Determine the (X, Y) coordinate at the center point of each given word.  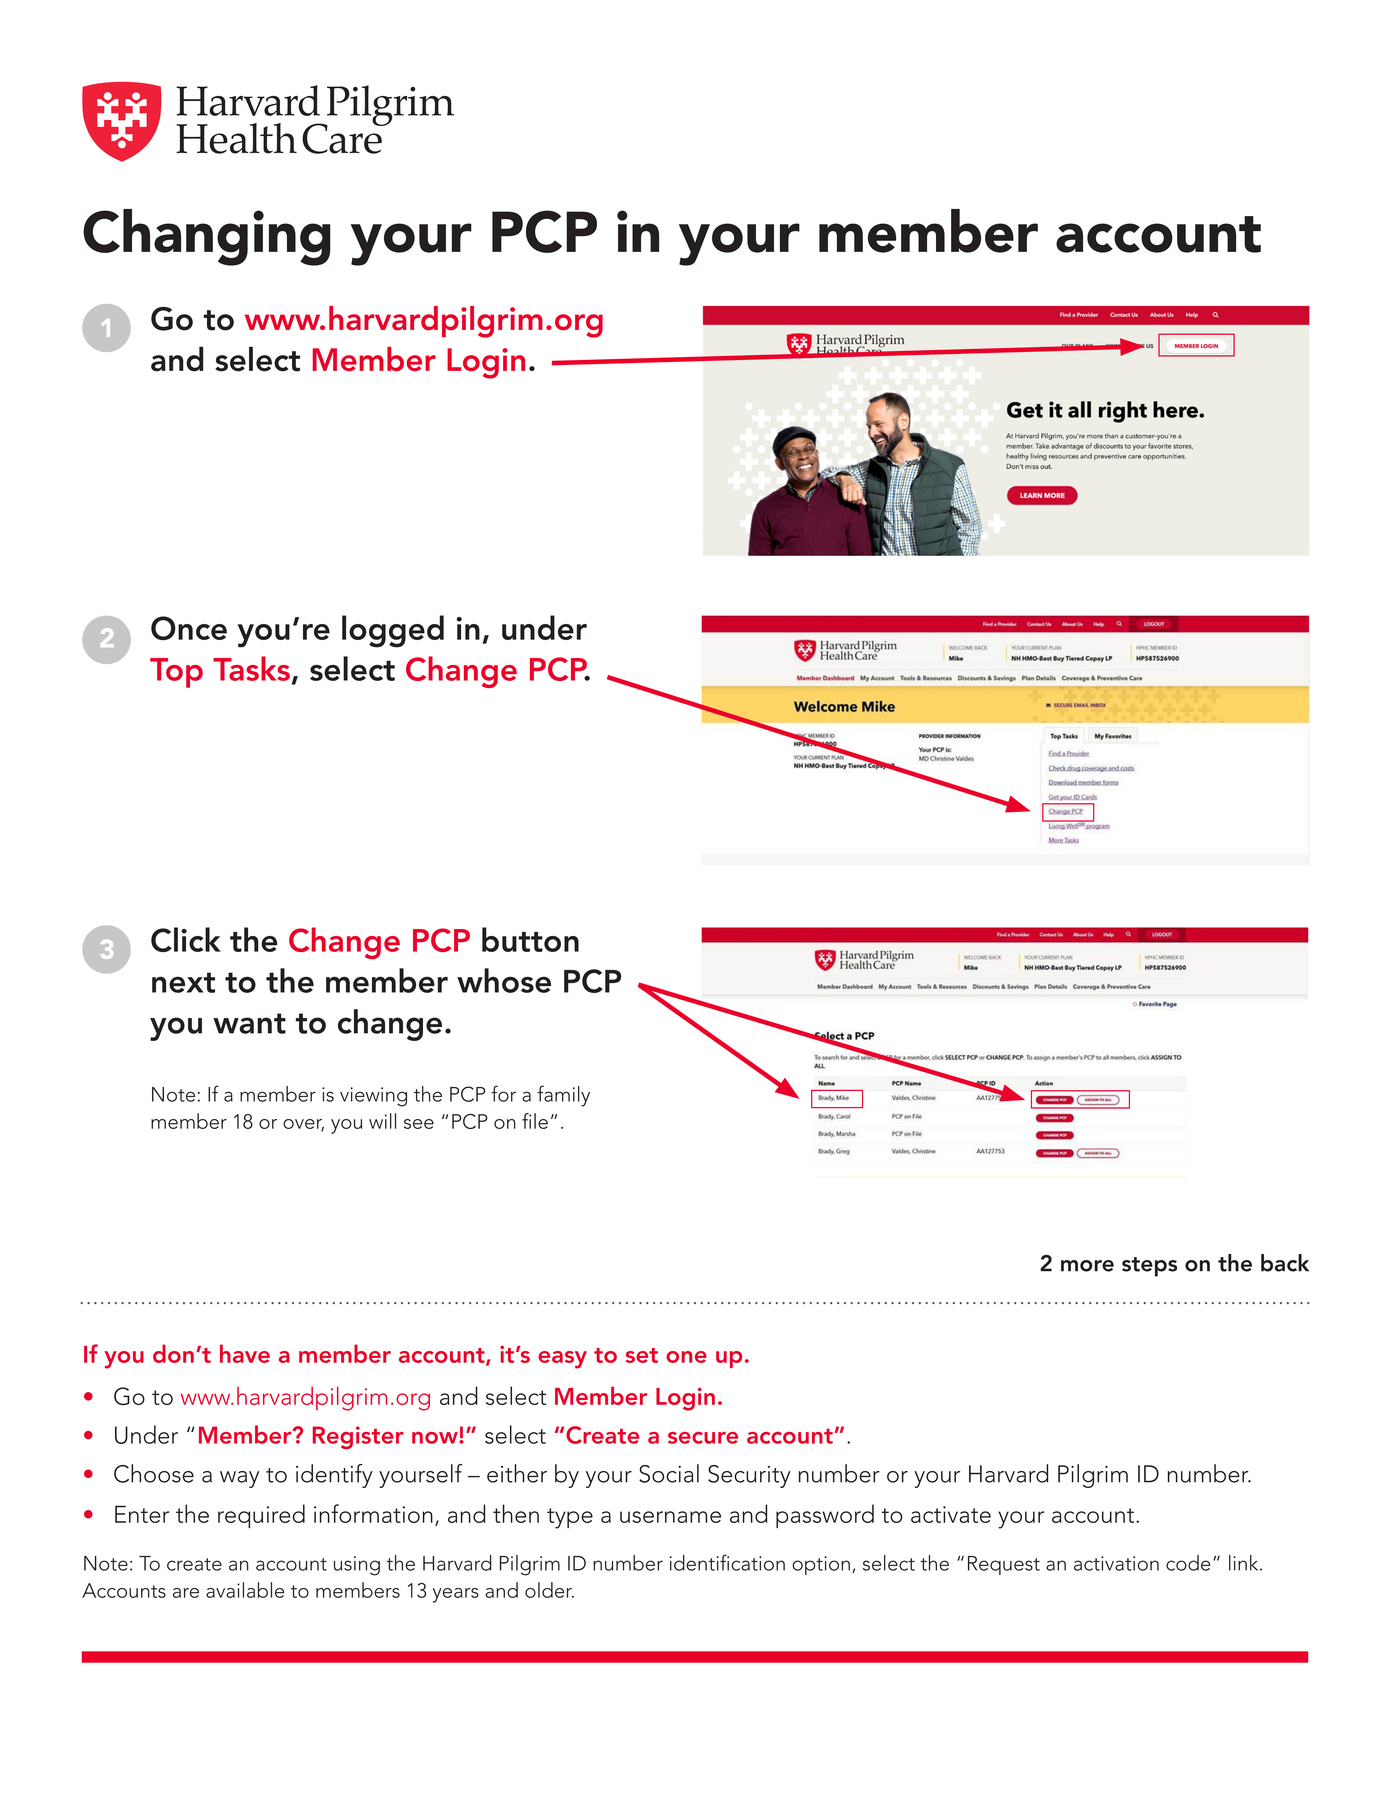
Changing (207, 237)
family (563, 1096)
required (261, 1516)
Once (189, 628)
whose (504, 980)
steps (1149, 1267)
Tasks (251, 668)
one (686, 1357)
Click (186, 939)
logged (393, 631)
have (245, 1353)
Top (176, 673)
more (1087, 1266)
